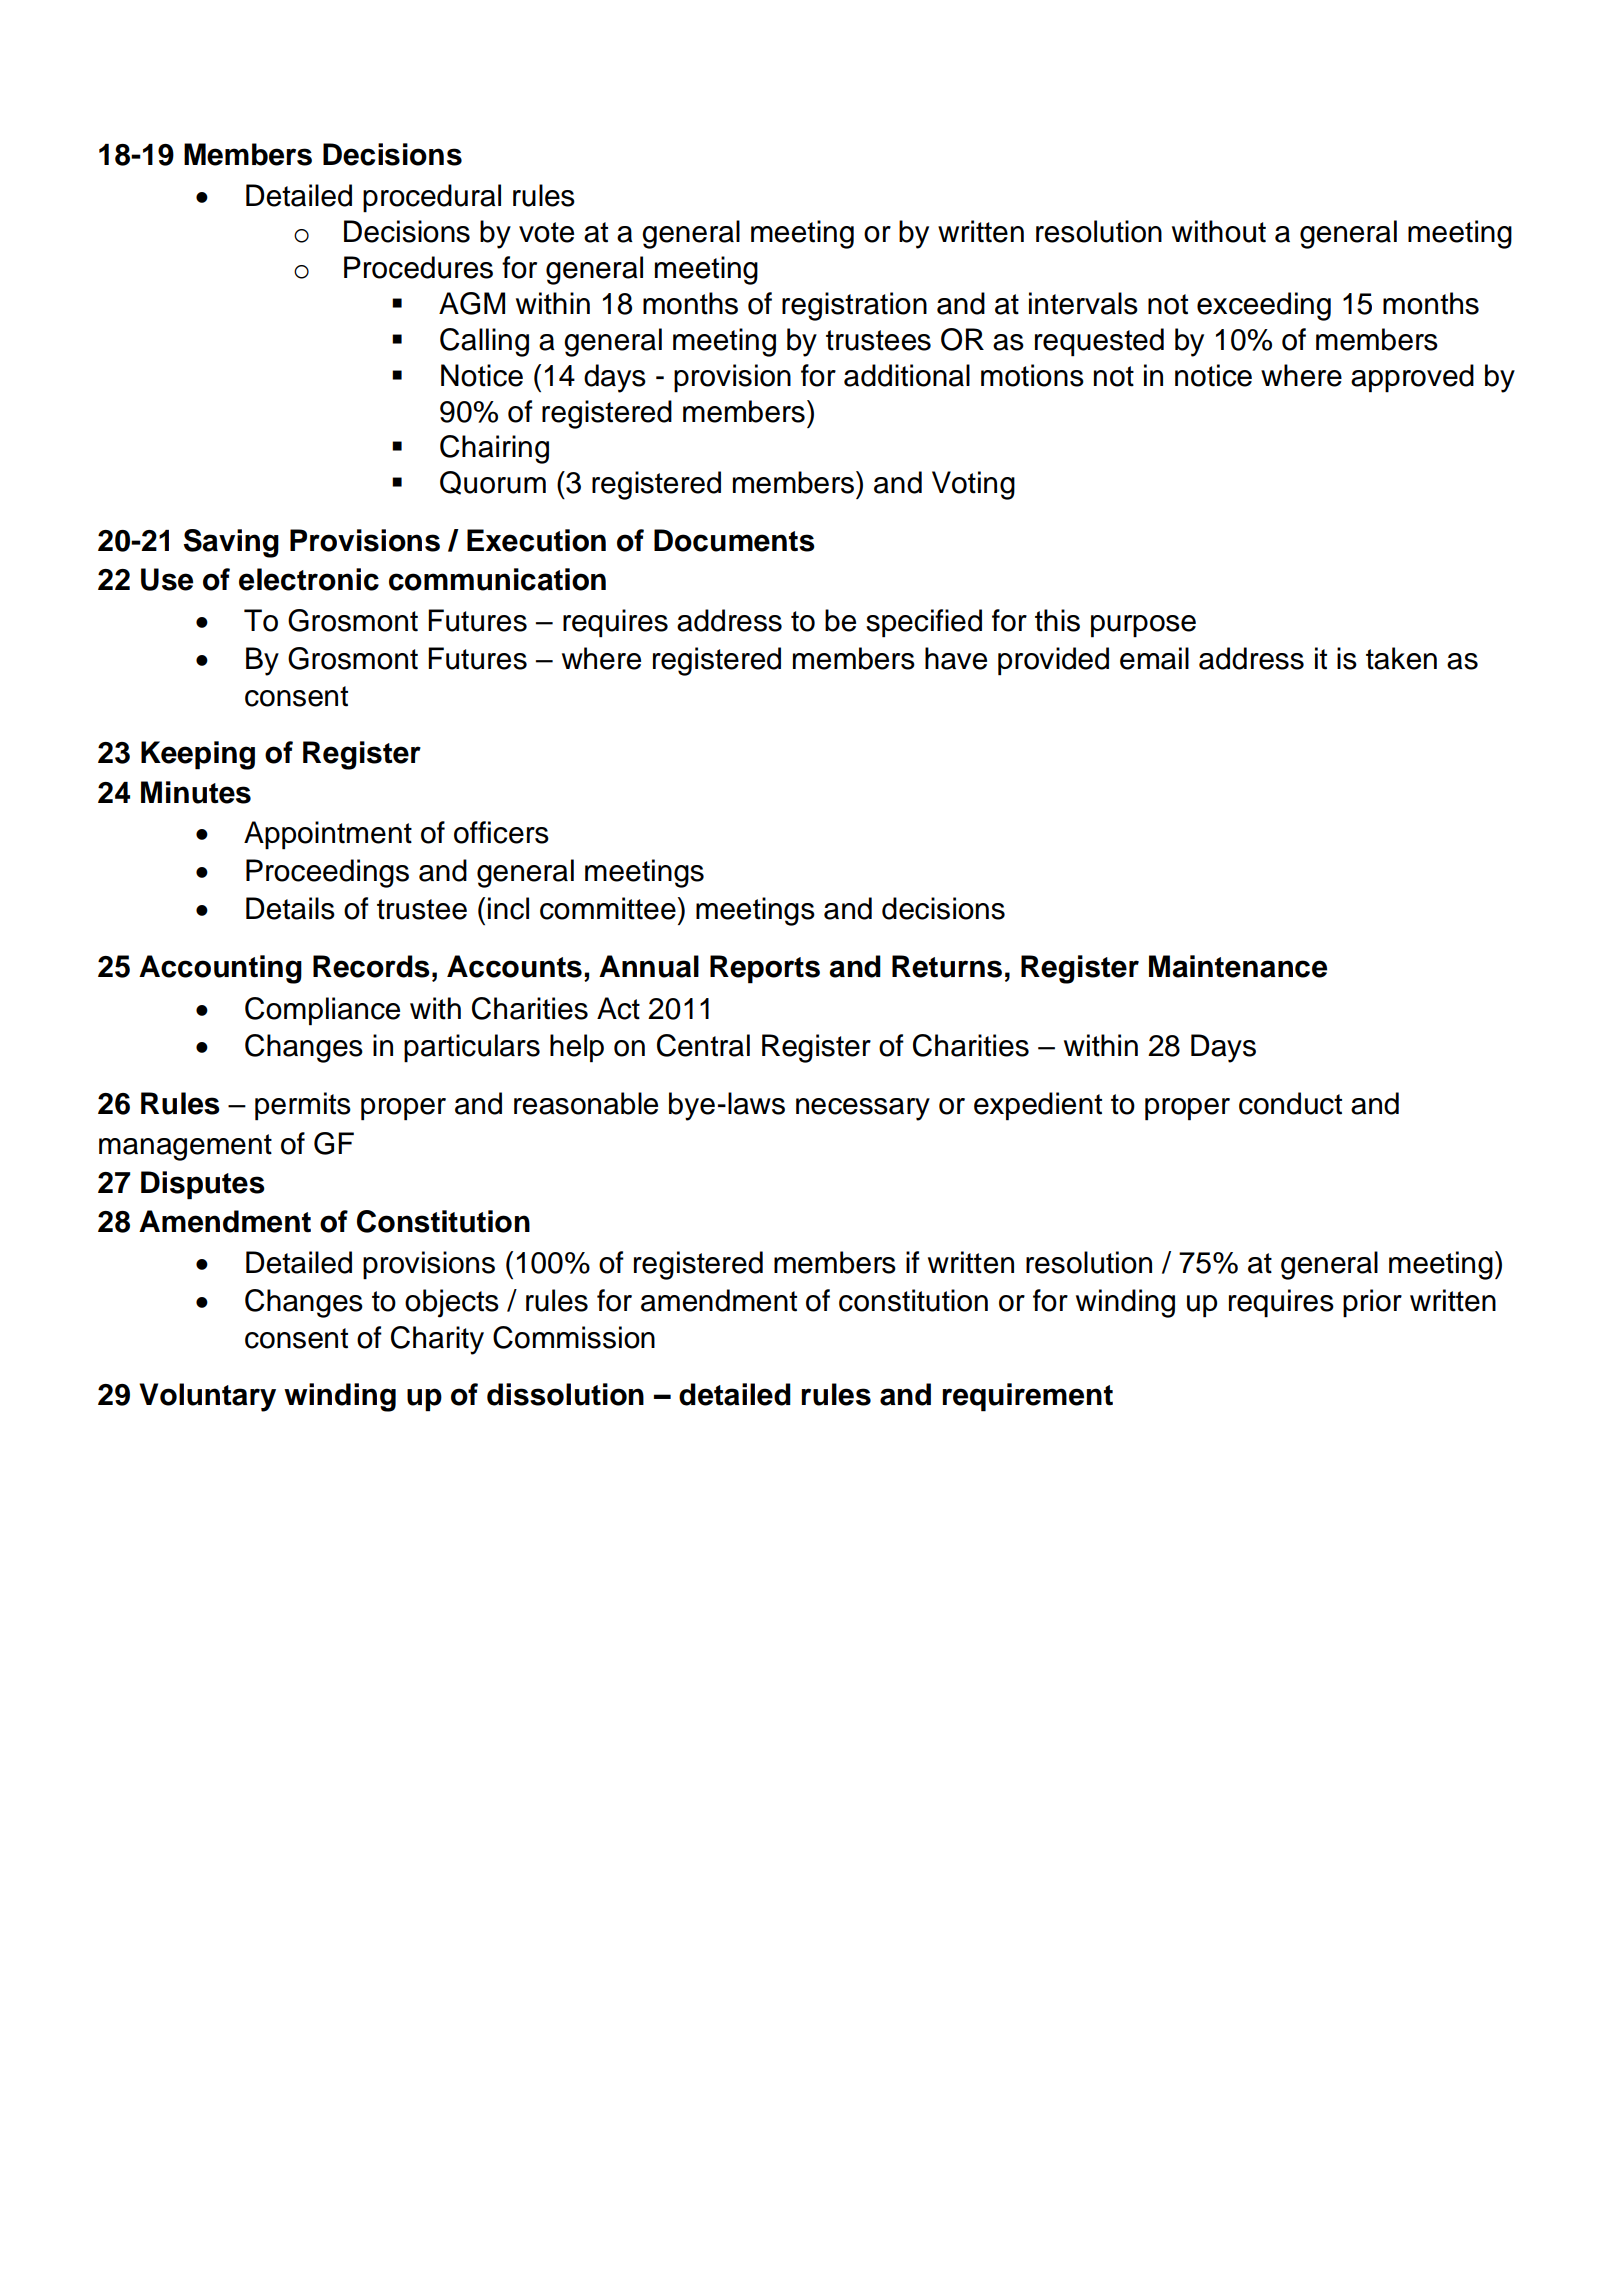 The height and width of the image is (2281, 1614). I want to click on Charity, so click(437, 1340).
